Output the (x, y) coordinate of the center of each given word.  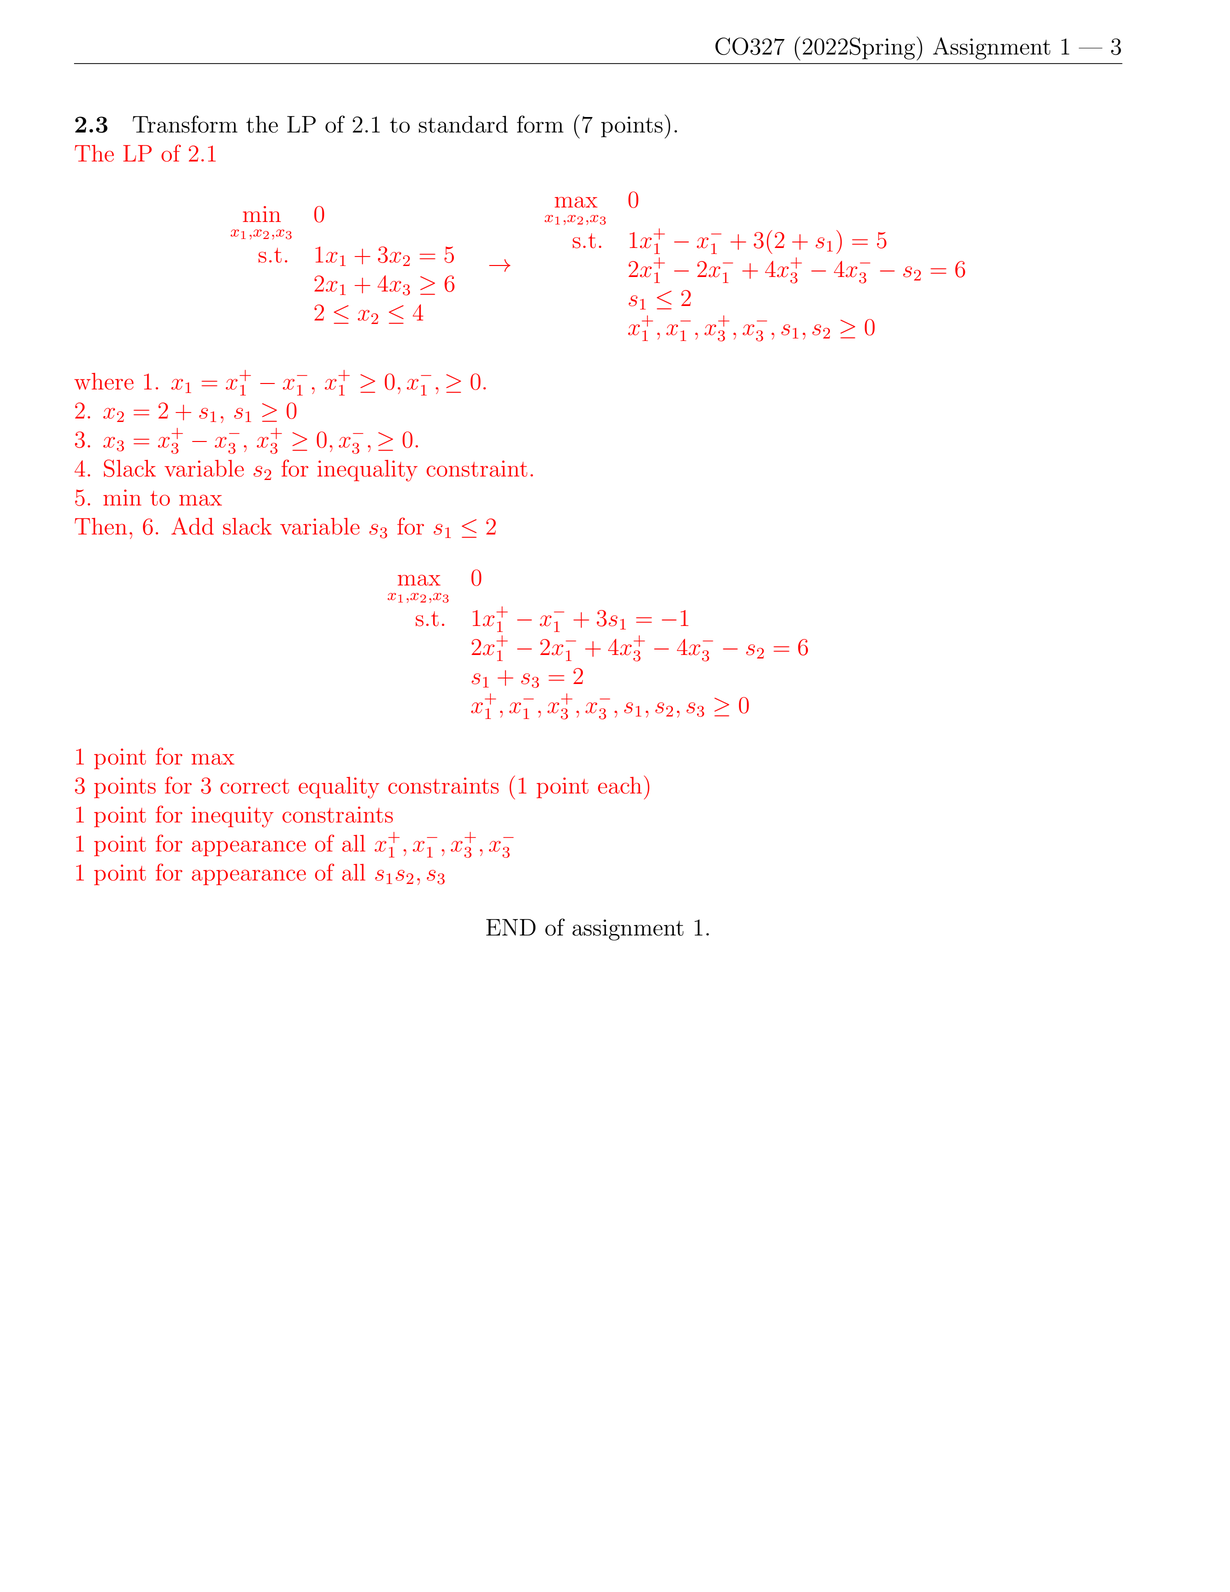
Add (192, 526)
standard (463, 124)
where (104, 381)
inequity (233, 817)
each (620, 785)
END (511, 927)
